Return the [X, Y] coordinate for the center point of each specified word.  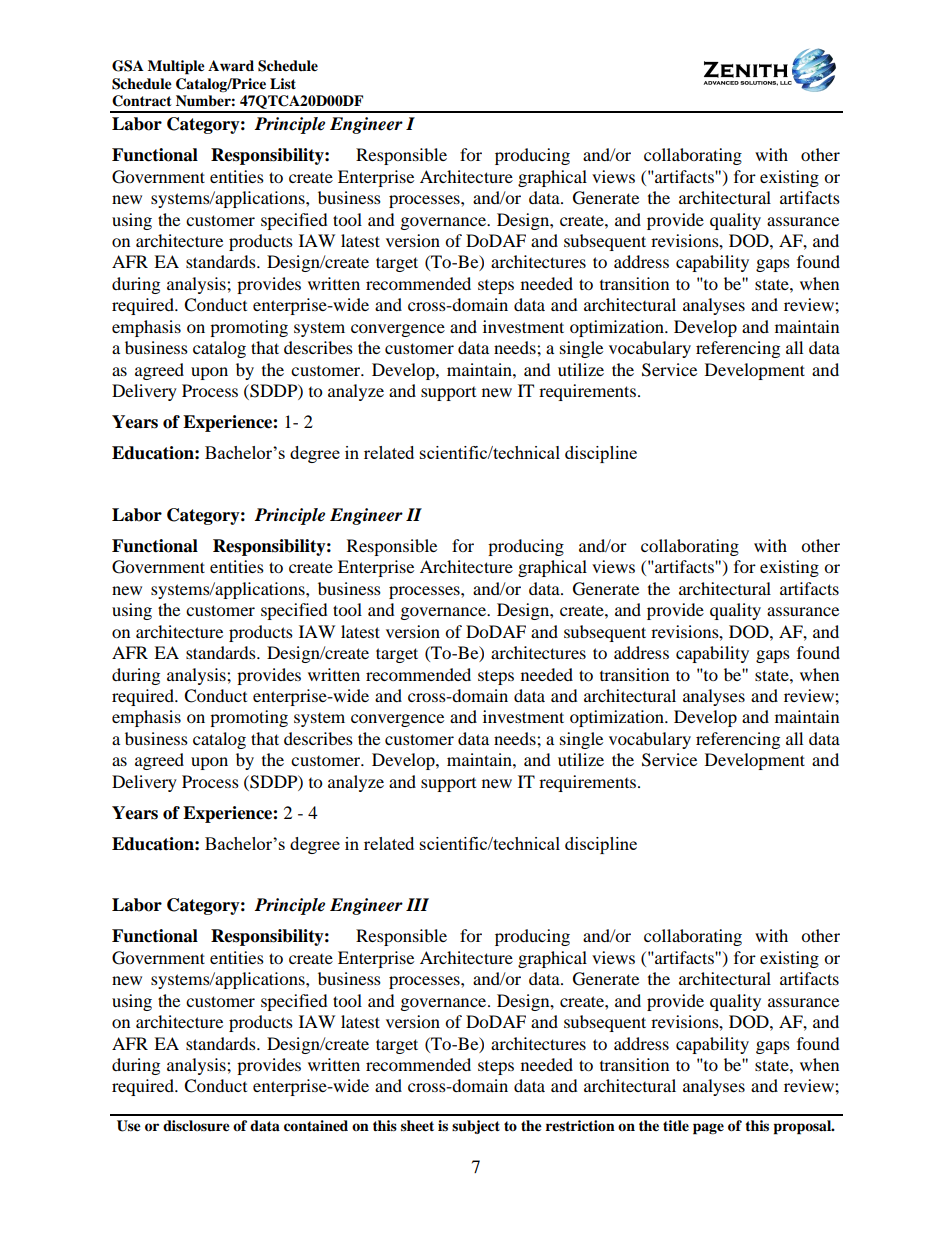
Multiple [176, 67]
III [417, 904]
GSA [128, 66]
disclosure [196, 1126]
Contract [142, 101]
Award [231, 65]
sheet [417, 1126]
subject [476, 1127]
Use [129, 1126]
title [676, 1126]
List [283, 83]
